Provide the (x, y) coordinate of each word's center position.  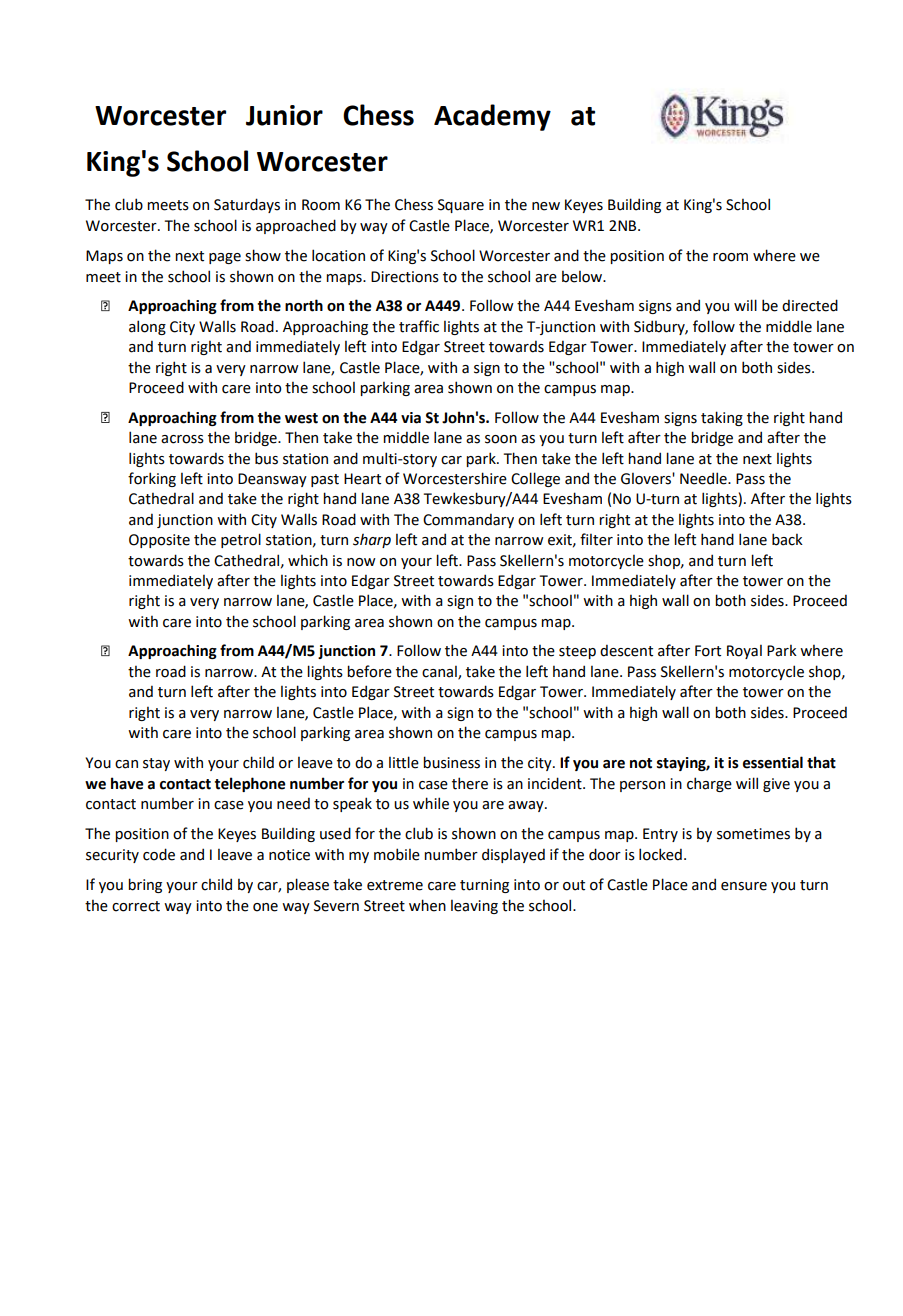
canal (440, 672)
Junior (284, 115)
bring (145, 885)
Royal (744, 652)
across (182, 439)
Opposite (159, 541)
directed (810, 305)
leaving (474, 907)
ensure (744, 886)
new (546, 206)
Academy (492, 117)
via (411, 418)
